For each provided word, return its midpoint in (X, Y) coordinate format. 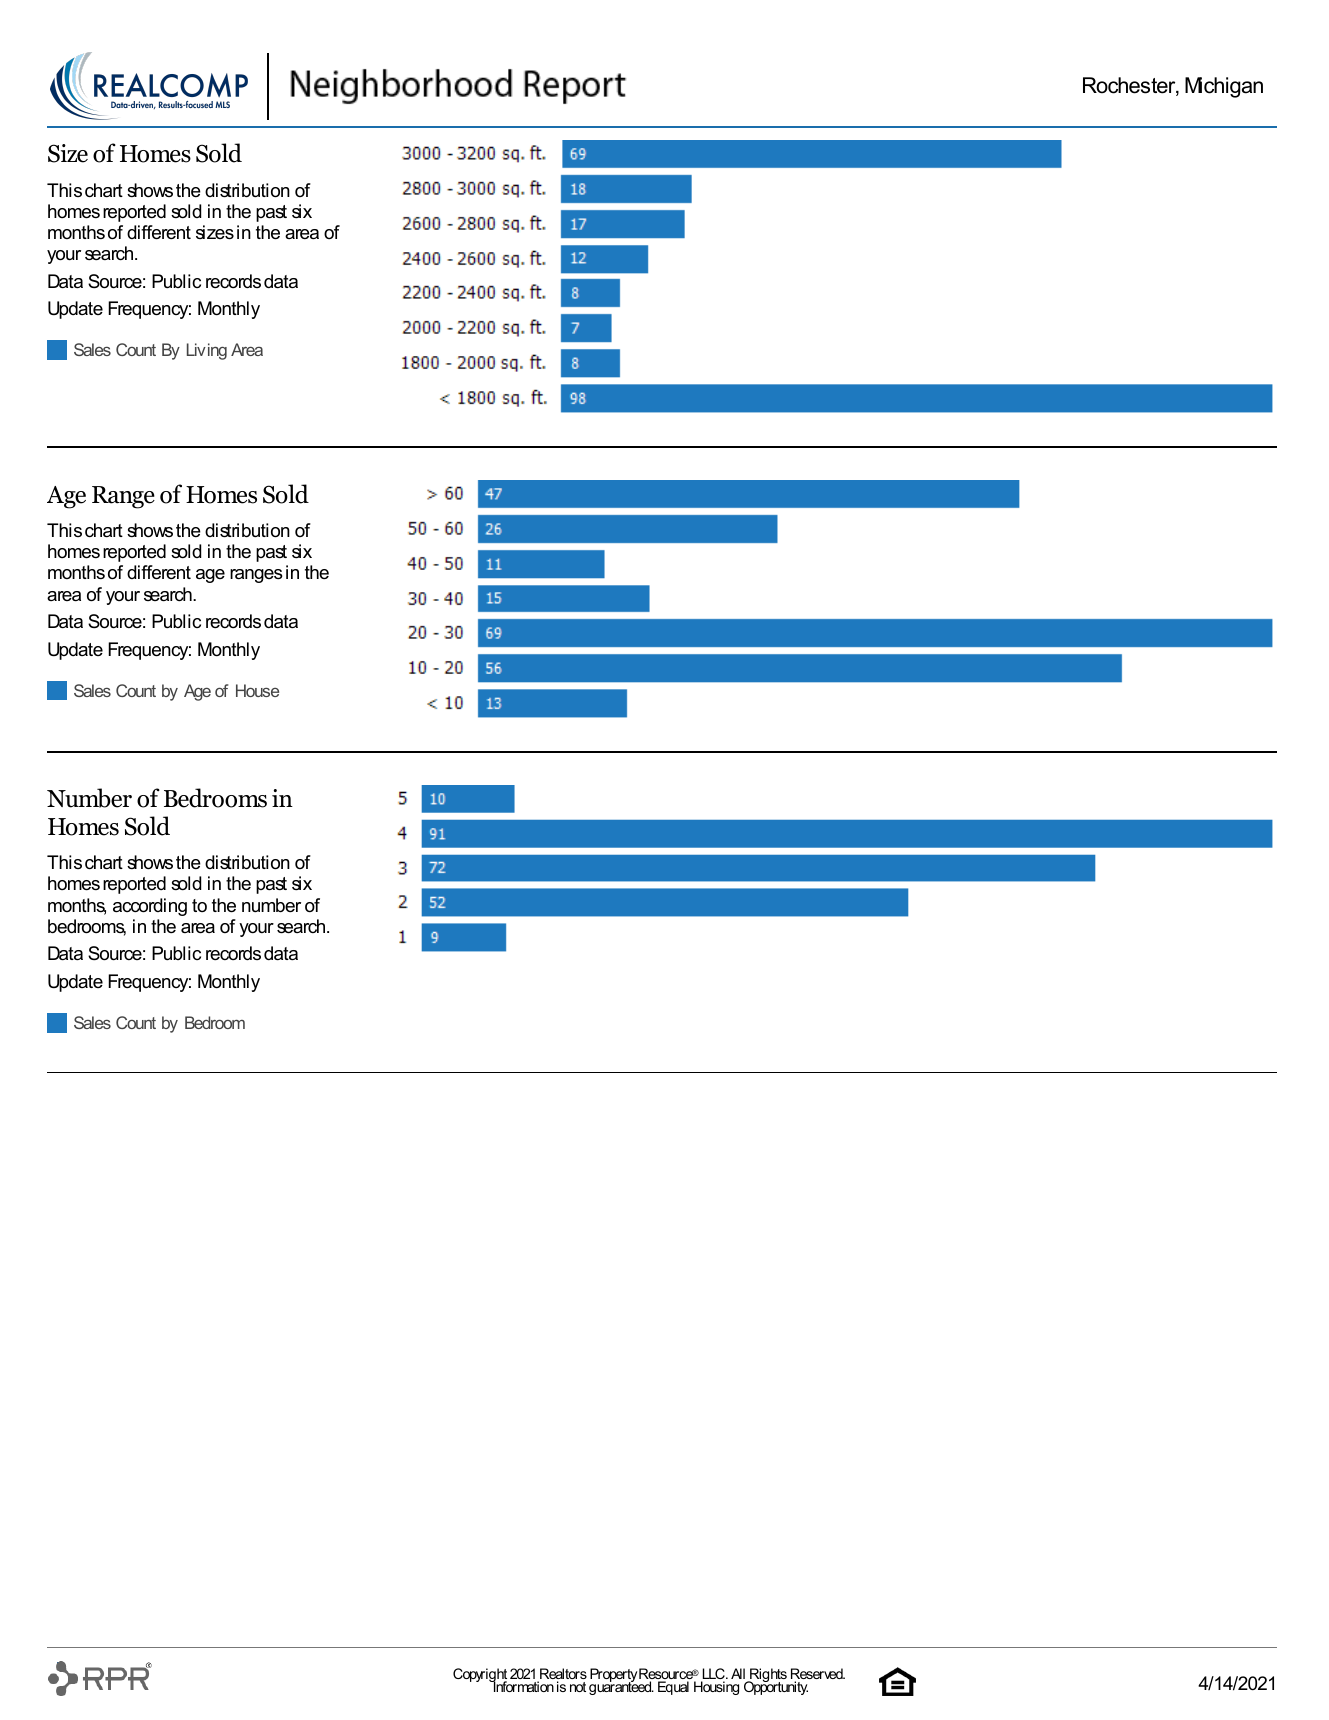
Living (207, 351)
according (150, 907)
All (738, 1673)
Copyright (481, 1676)
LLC (714, 1675)
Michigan (1224, 87)
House (257, 690)
